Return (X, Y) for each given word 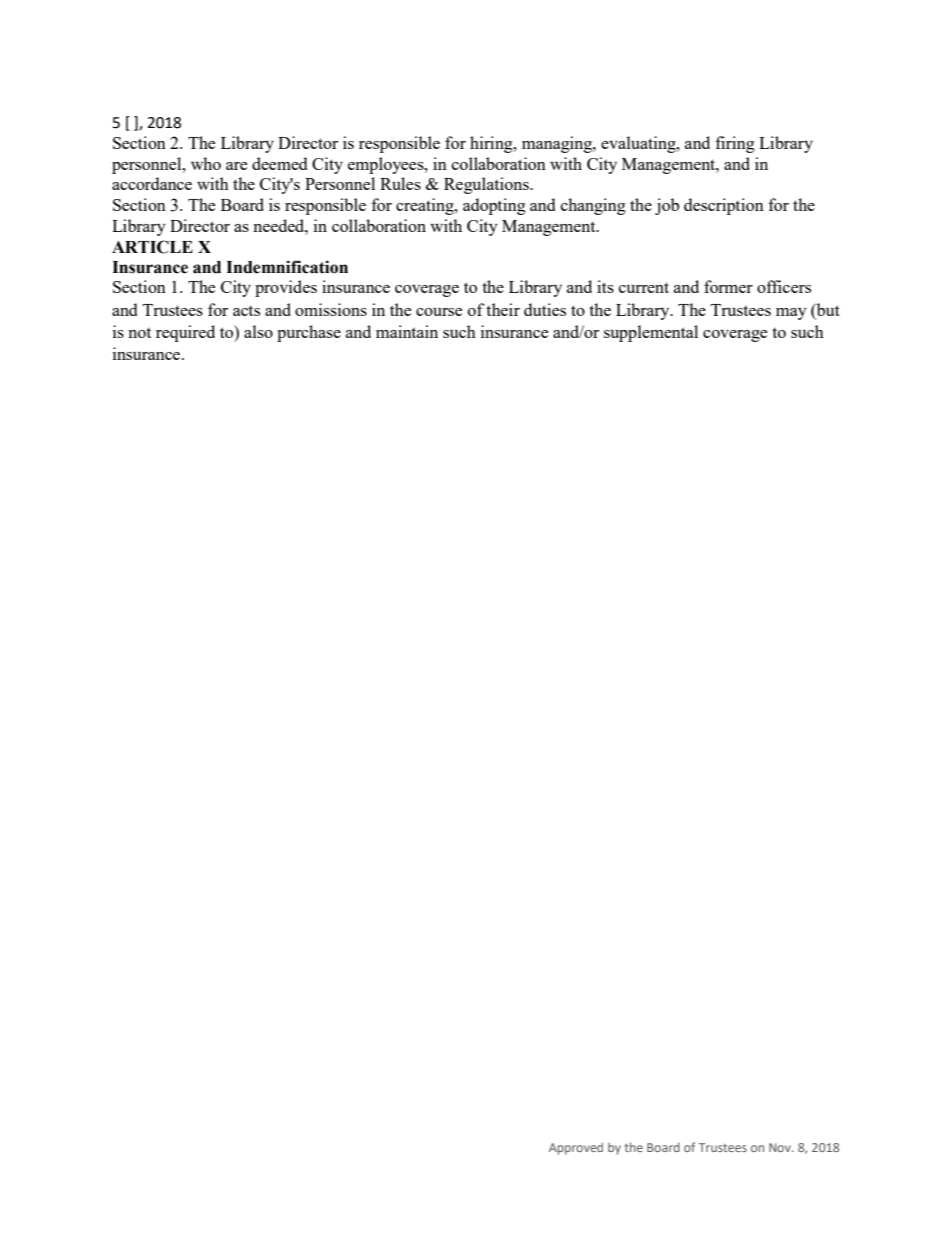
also (258, 331)
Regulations (487, 185)
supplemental (651, 333)
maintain (407, 331)
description (724, 206)
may (791, 314)
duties (545, 309)
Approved (576, 1148)
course (439, 312)
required (185, 333)
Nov (781, 1147)
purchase (309, 333)
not (139, 333)
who (206, 163)
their (503, 309)
